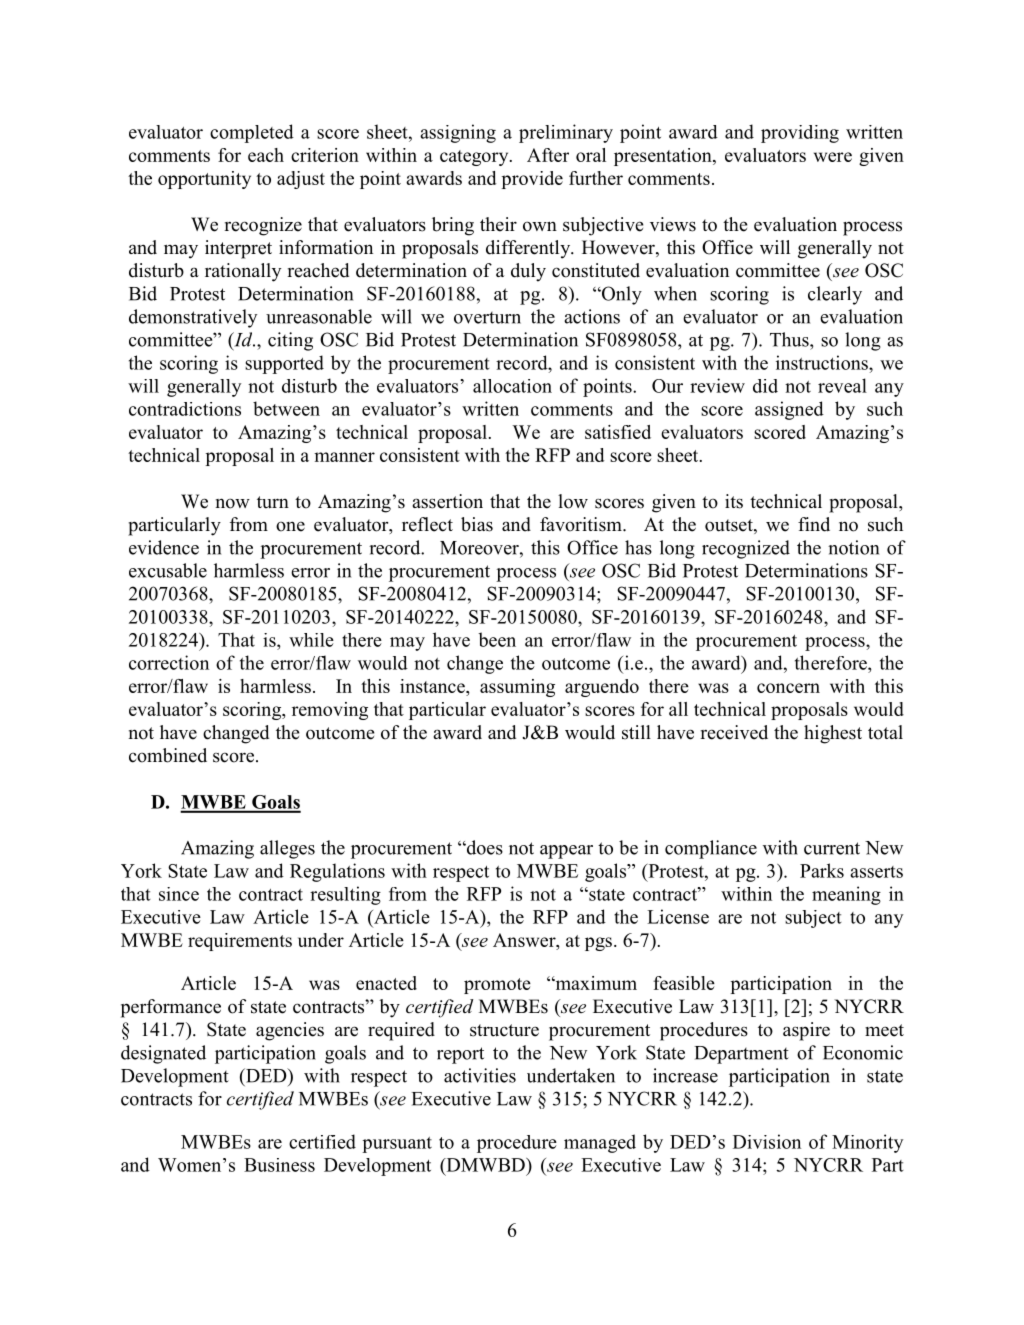 The height and width of the page is (1325, 1024). I want to click on completed, so click(252, 133).
